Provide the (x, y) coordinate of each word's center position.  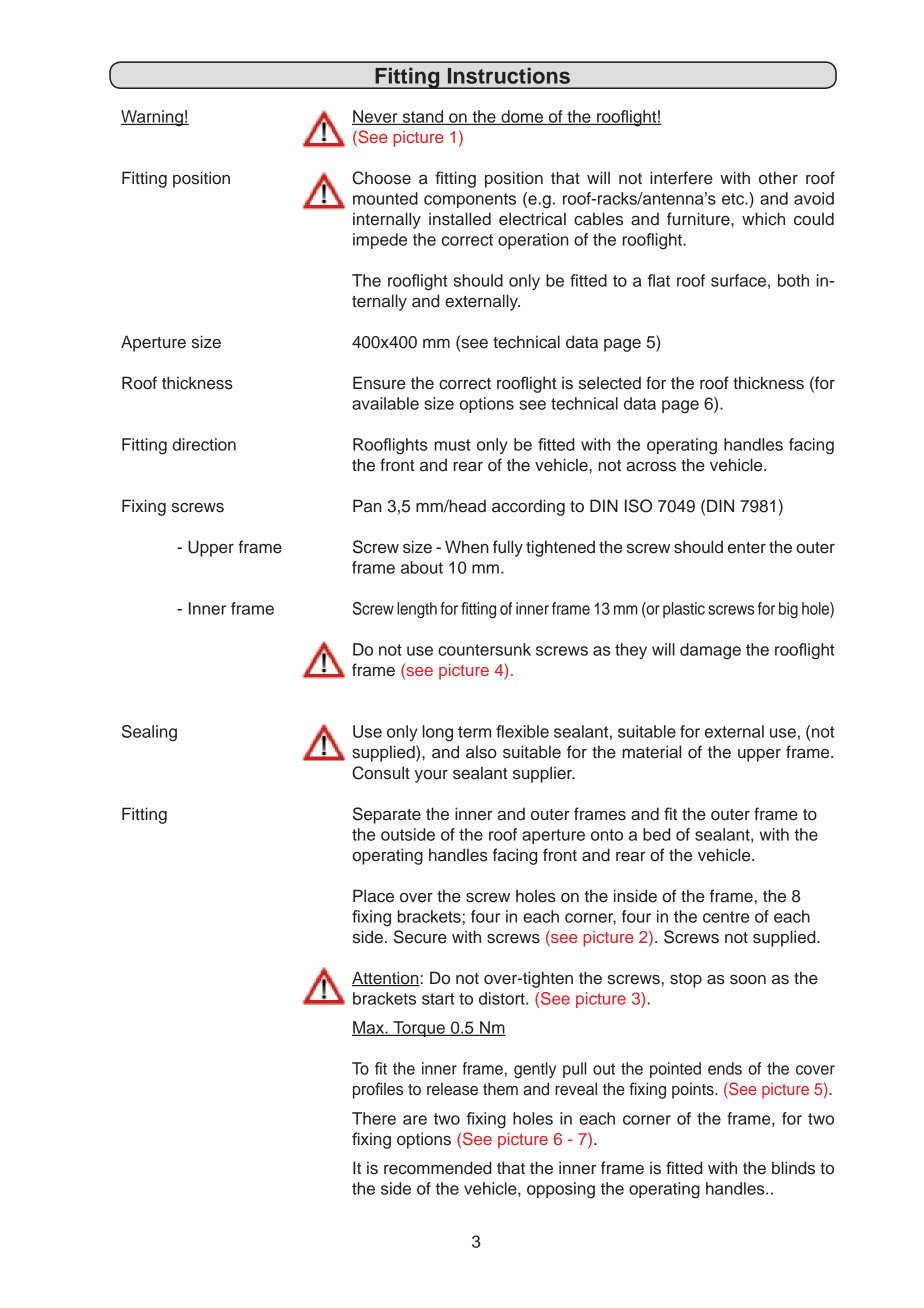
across (651, 467)
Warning (153, 118)
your (431, 776)
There (374, 1118)
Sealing (149, 733)
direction (204, 444)
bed (656, 834)
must (452, 445)
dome (522, 117)
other (778, 178)
